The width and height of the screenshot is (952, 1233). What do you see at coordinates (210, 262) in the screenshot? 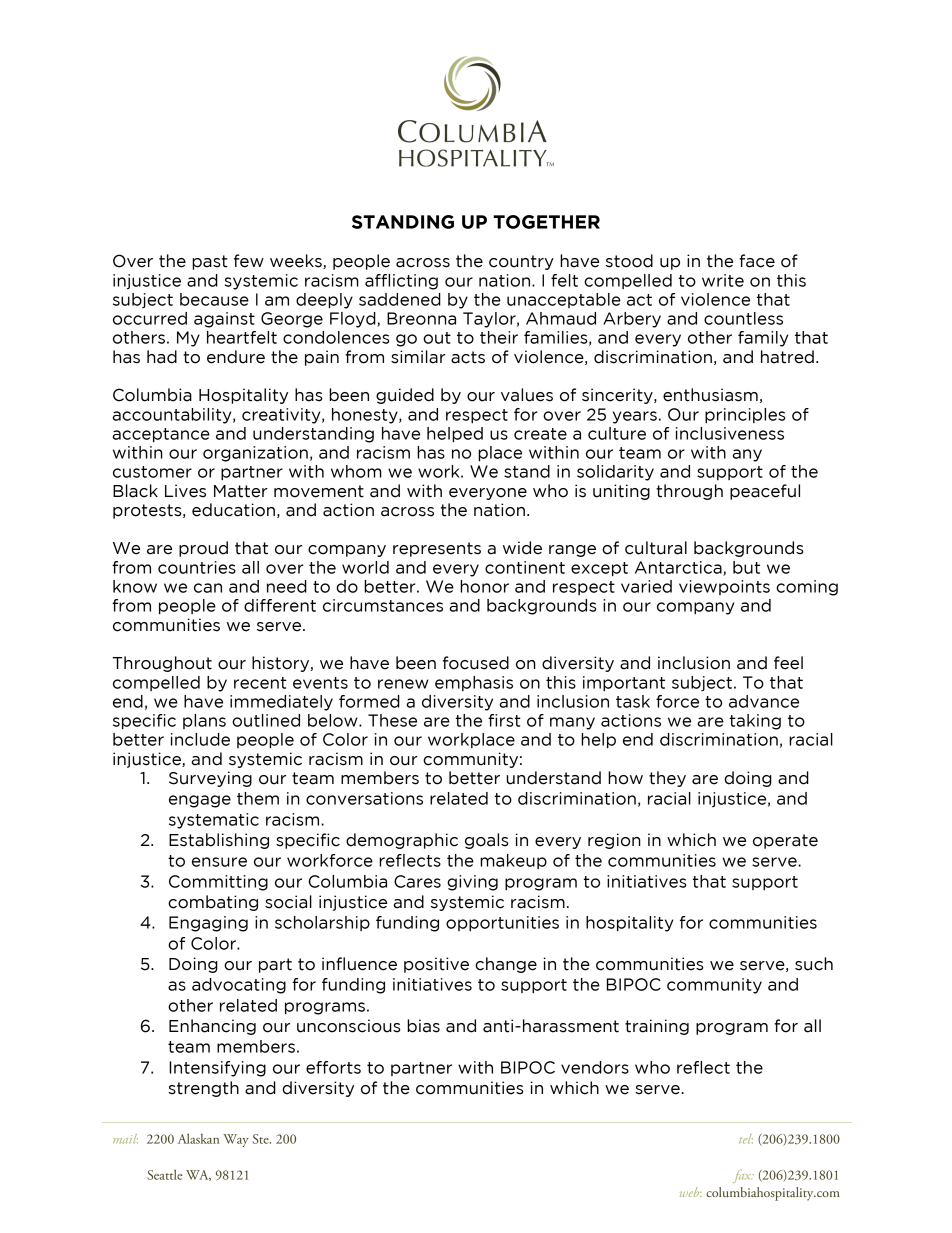
I see `past` at bounding box center [210, 262].
